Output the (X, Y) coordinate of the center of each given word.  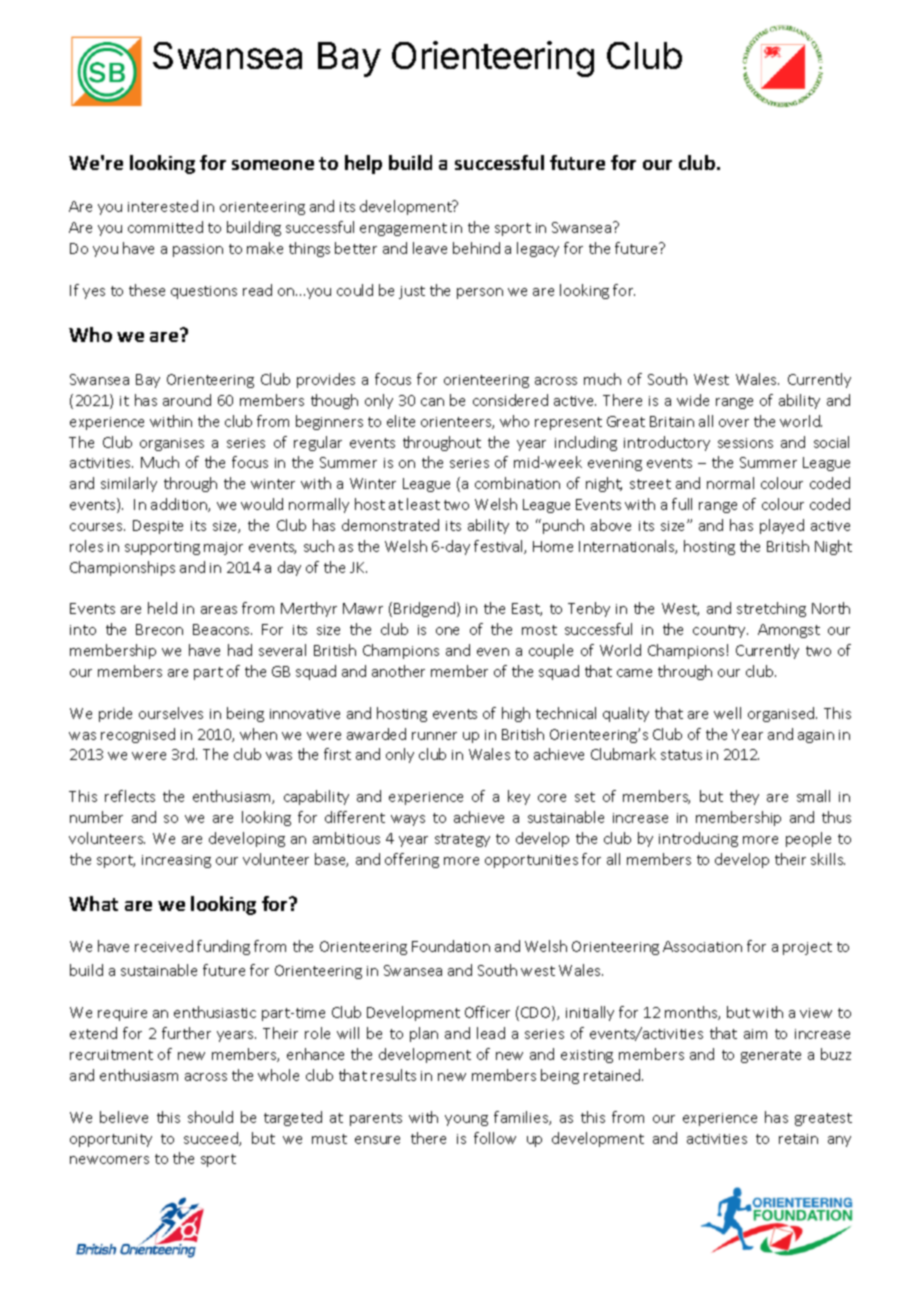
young (466, 1120)
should (210, 1117)
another (398, 671)
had (240, 650)
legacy (538, 249)
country (720, 631)
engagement (403, 229)
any (839, 1141)
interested (163, 206)
